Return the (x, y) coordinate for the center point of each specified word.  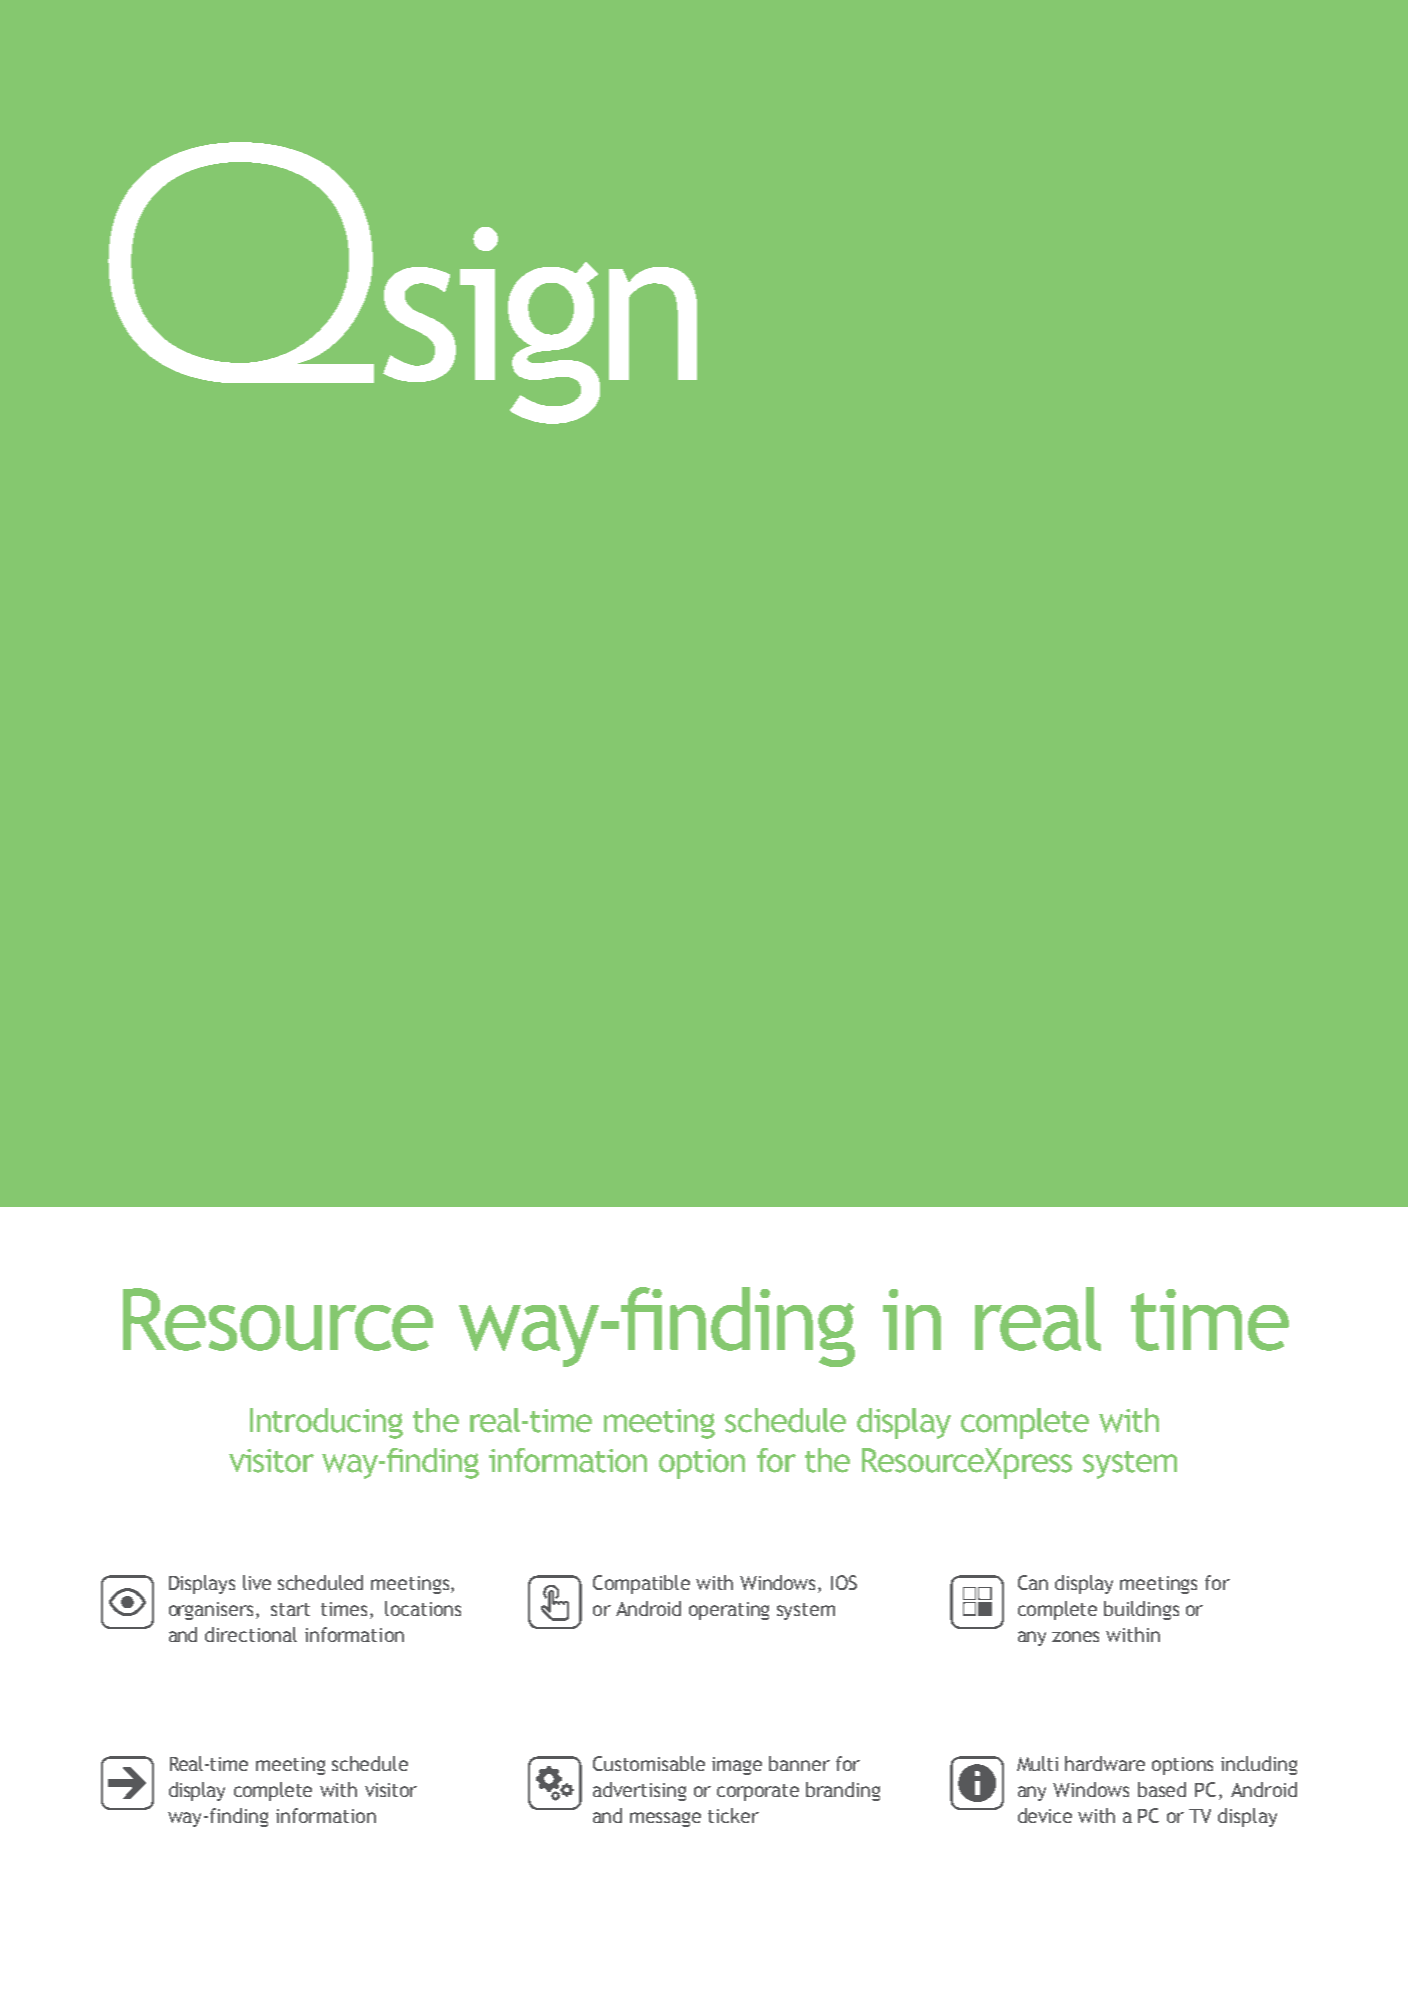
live (257, 1582)
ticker (733, 1815)
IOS (844, 1582)
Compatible (641, 1584)
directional (251, 1634)
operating (729, 1611)
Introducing (326, 1423)
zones (1075, 1636)
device (1045, 1815)
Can (1033, 1582)
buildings (1141, 1610)
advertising (639, 1791)
